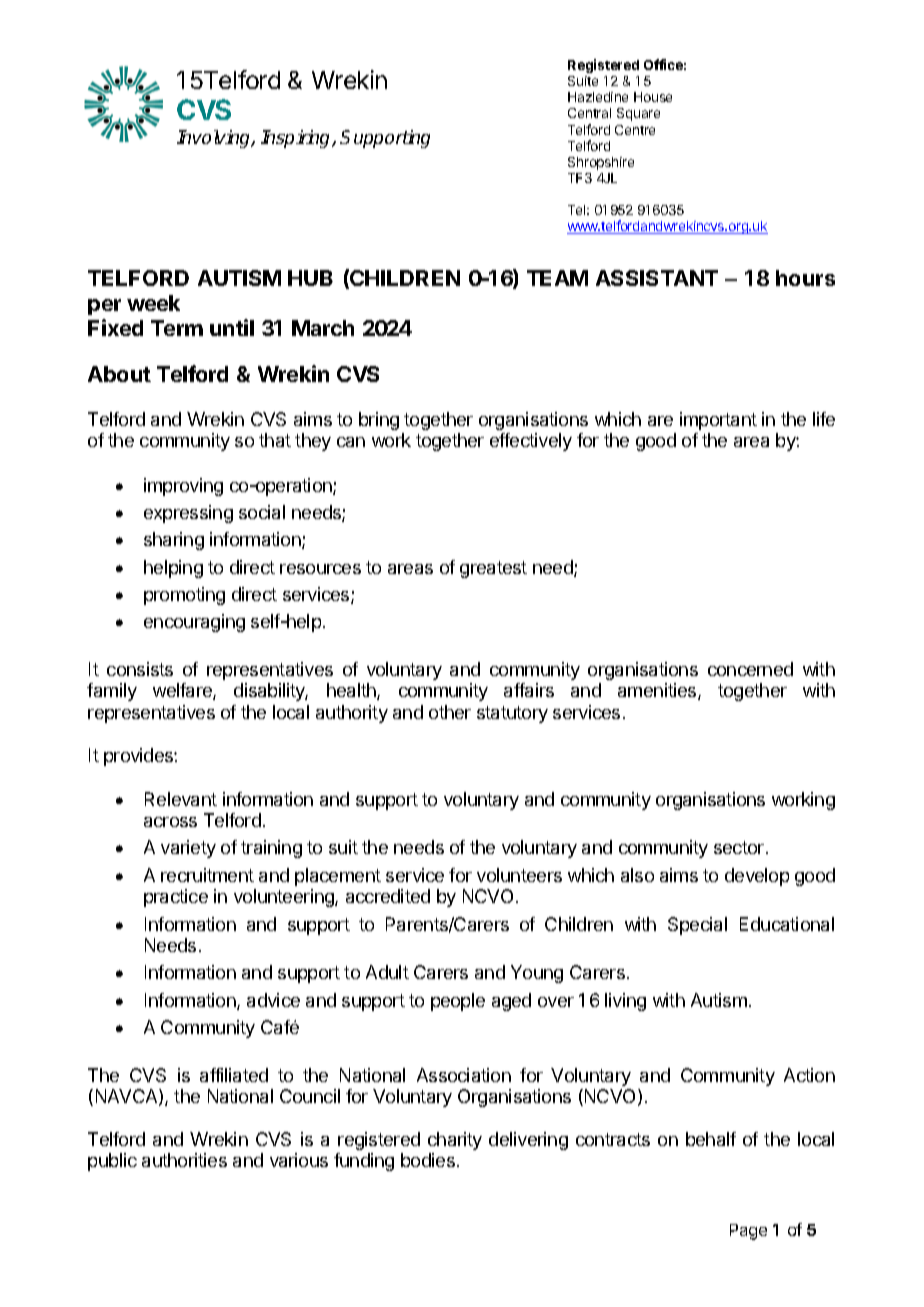 Image resolution: width=924 pixels, height=1307 pixels. What do you see at coordinates (519, 875) in the screenshot?
I see `volunteers` at bounding box center [519, 875].
